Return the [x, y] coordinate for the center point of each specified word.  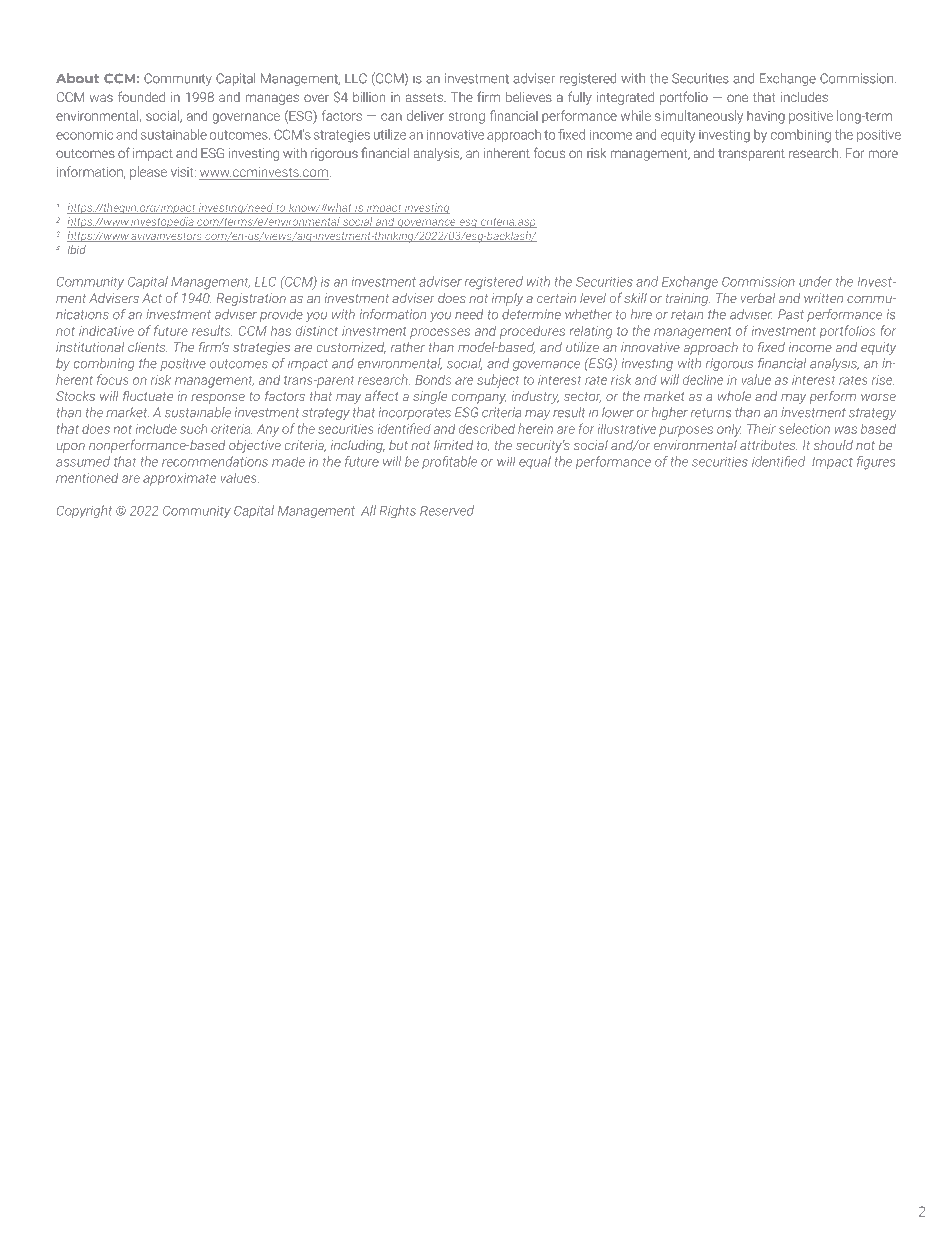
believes [529, 97]
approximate [179, 479]
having [766, 117]
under [815, 281]
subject [498, 381]
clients [148, 347]
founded [141, 96]
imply [507, 299]
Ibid [77, 249]
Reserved [447, 510]
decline [703, 379]
